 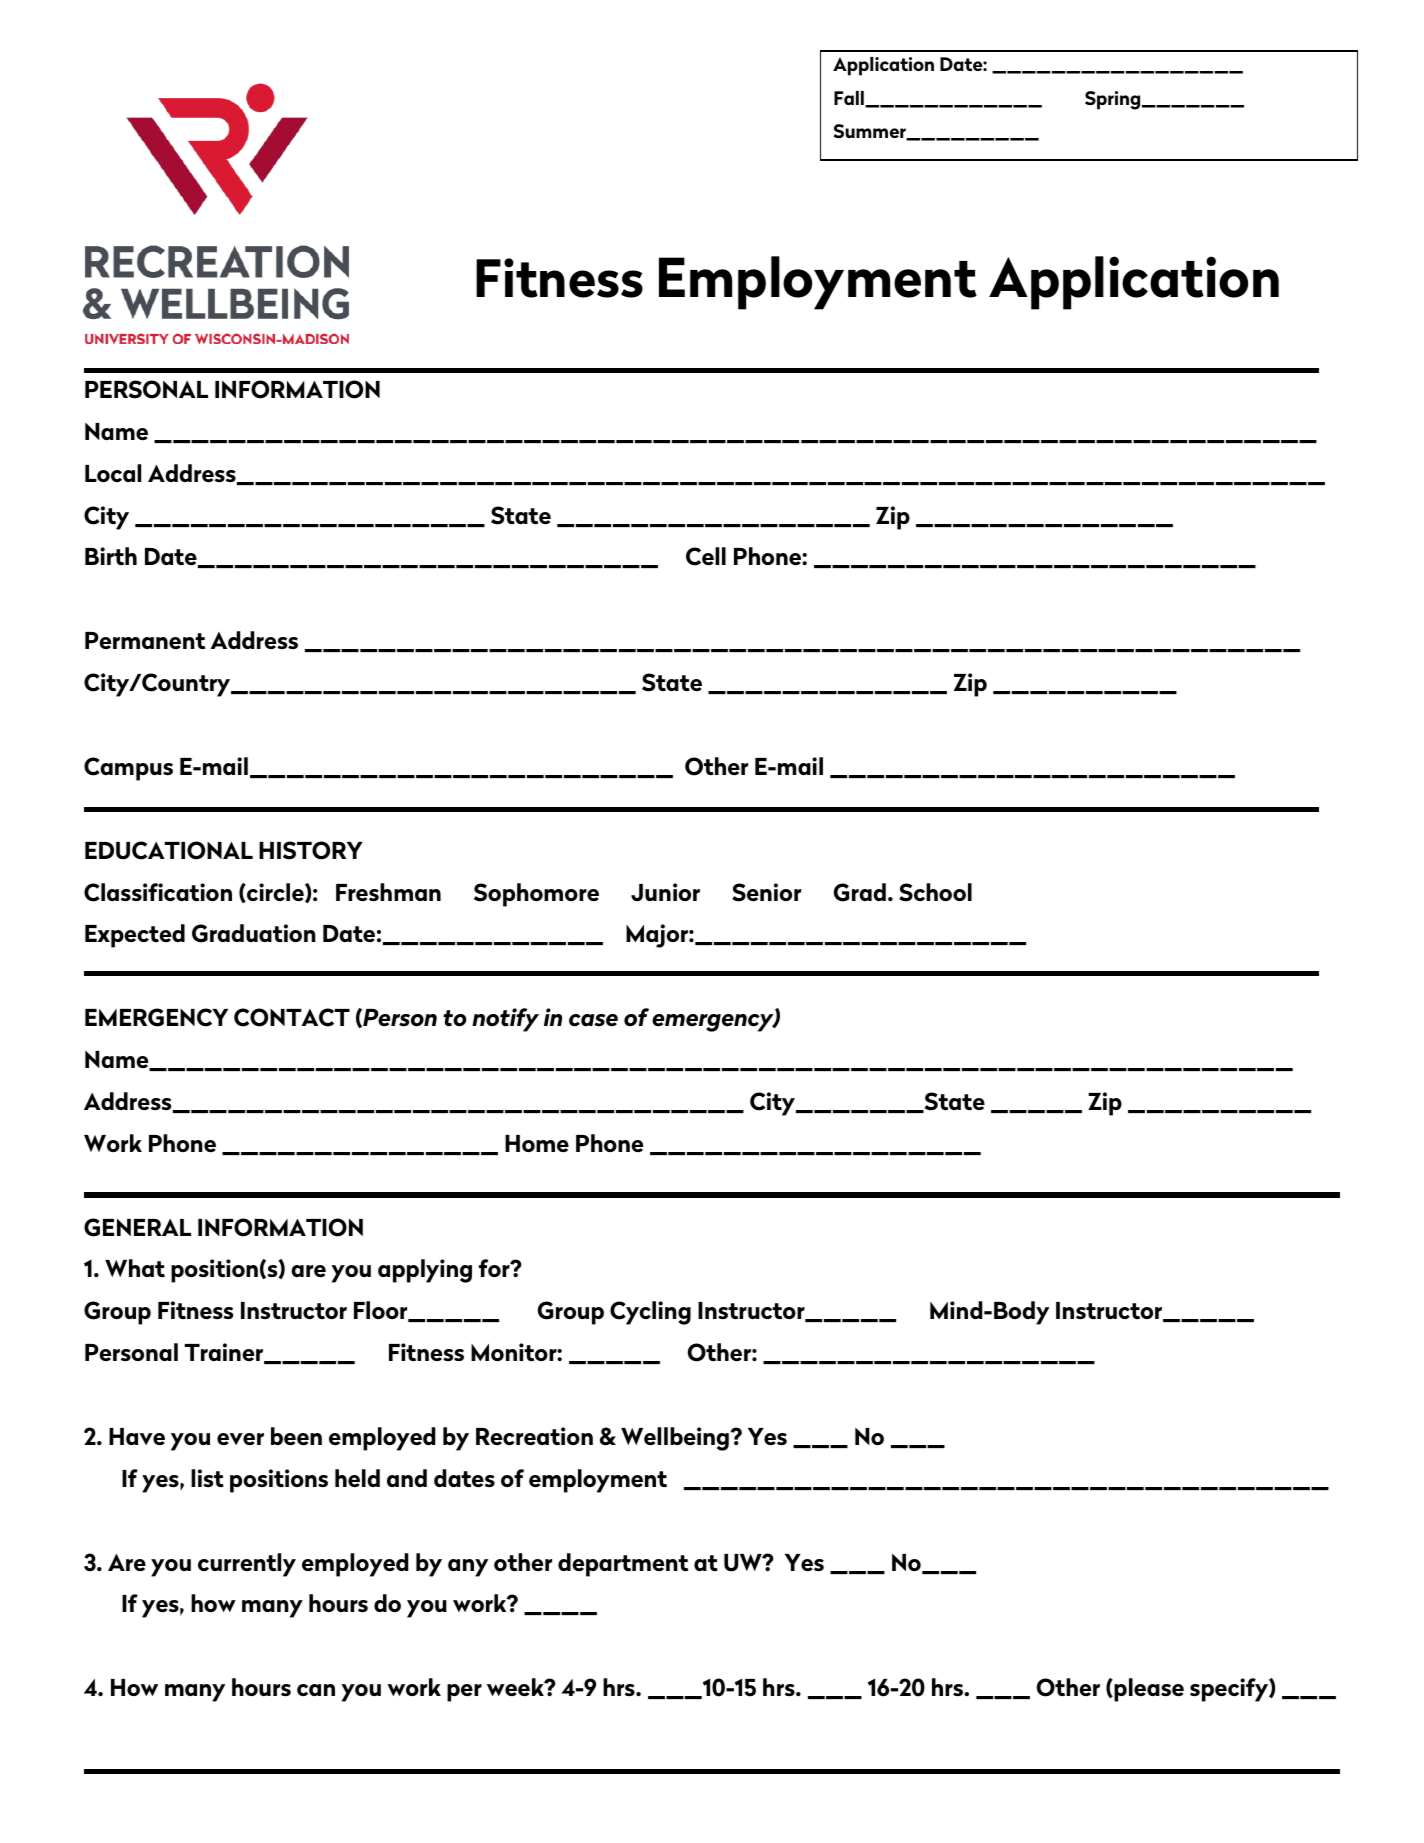 What do you see at coordinates (935, 892) in the document?
I see `School` at bounding box center [935, 892].
